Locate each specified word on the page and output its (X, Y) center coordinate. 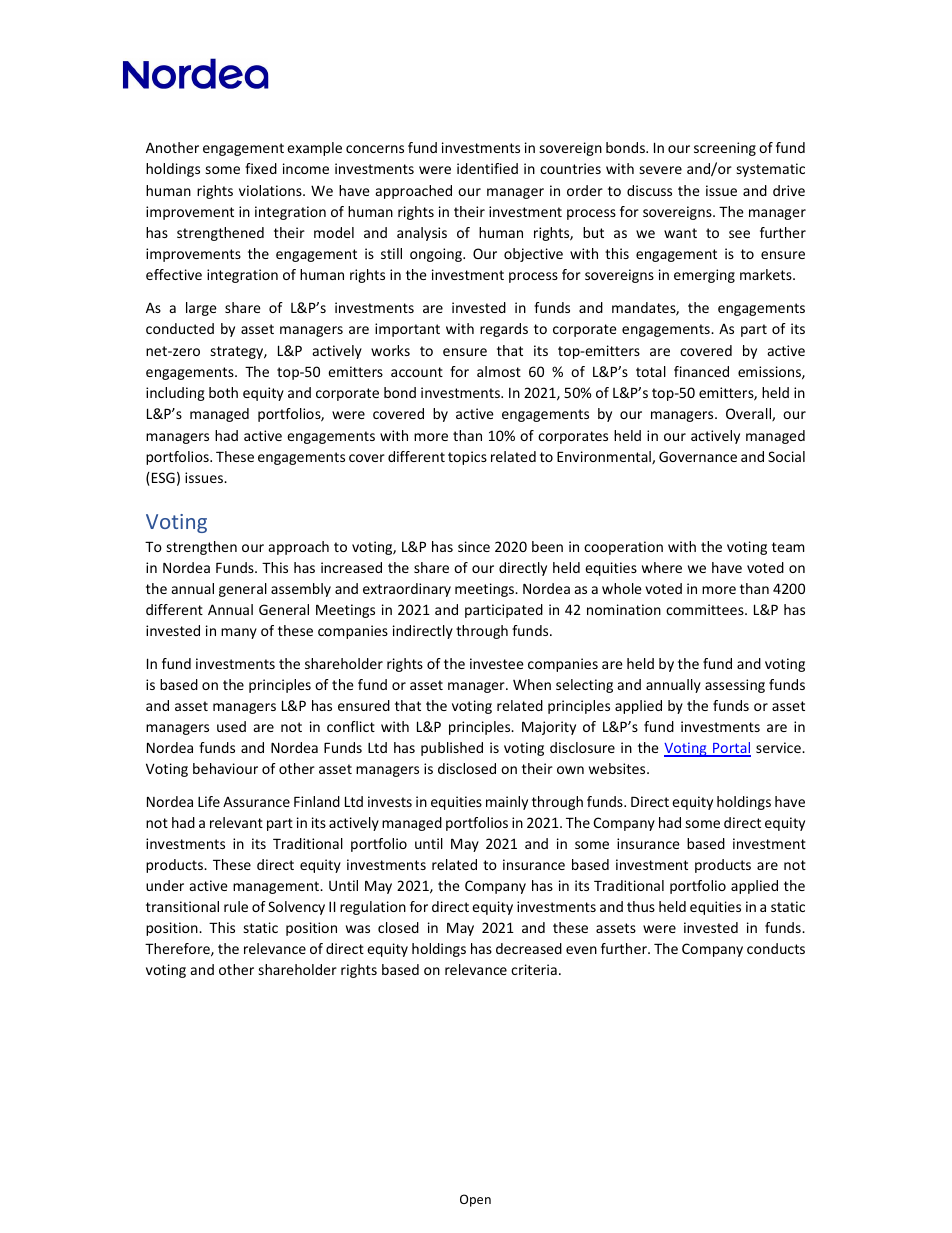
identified (487, 168)
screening (725, 149)
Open (475, 1200)
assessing (735, 686)
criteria (534, 969)
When (532, 684)
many (239, 633)
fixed (261, 168)
